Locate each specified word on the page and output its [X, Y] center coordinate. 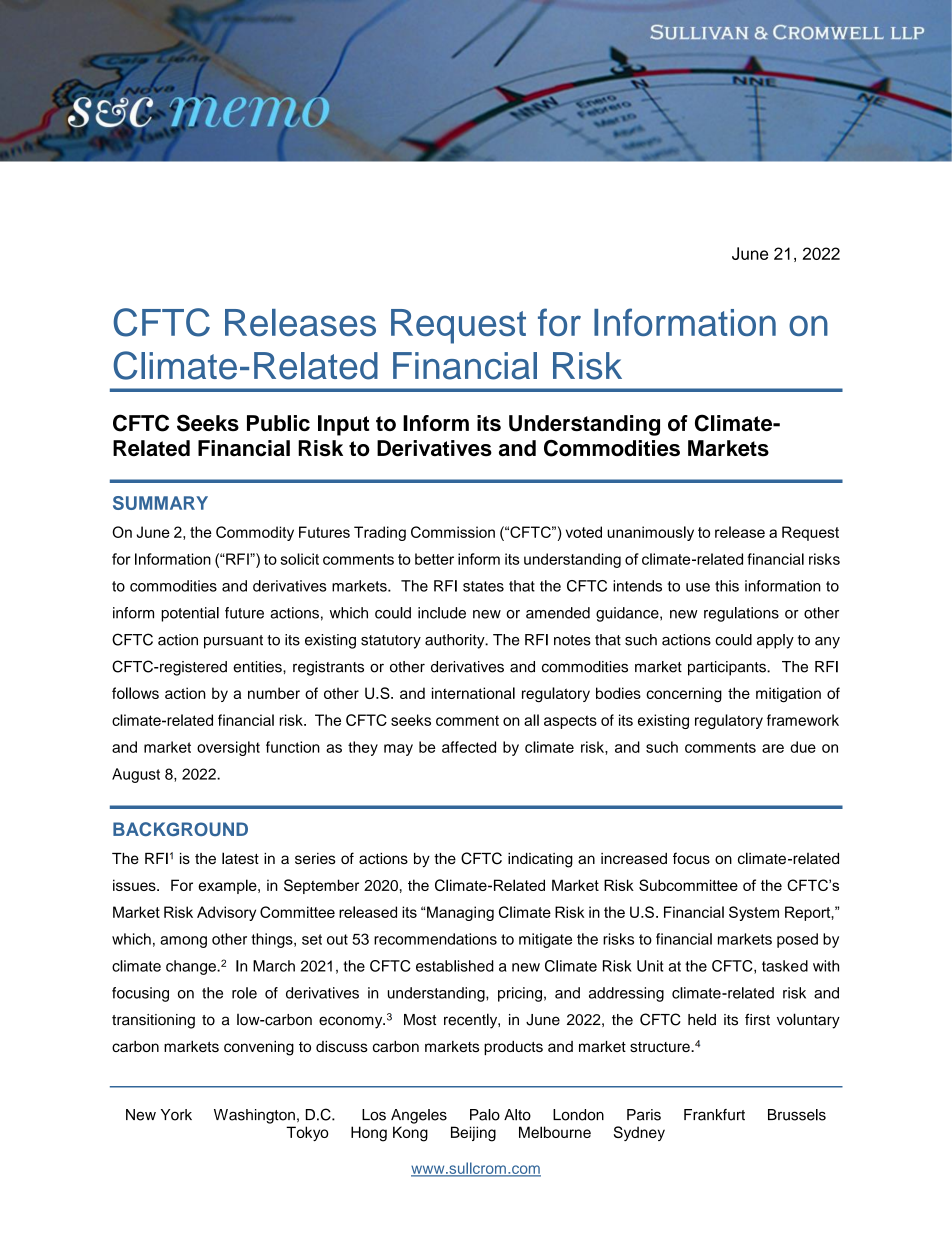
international [473, 693]
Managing [459, 913]
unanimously [650, 533]
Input [343, 425]
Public [278, 423]
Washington [254, 1116]
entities [258, 667]
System [754, 913]
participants [728, 668]
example [228, 886]
